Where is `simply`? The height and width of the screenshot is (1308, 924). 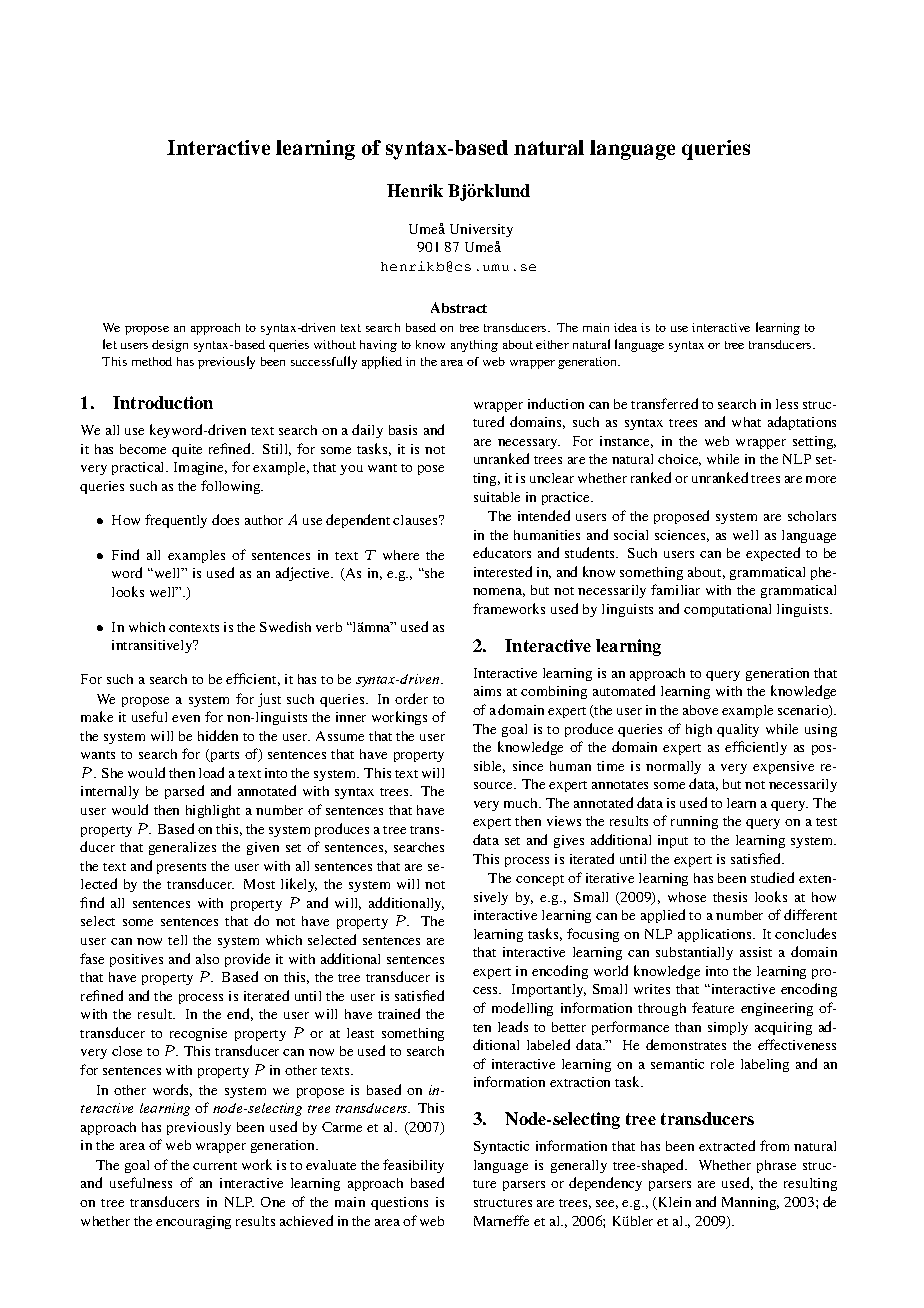
simply is located at coordinates (728, 1028).
